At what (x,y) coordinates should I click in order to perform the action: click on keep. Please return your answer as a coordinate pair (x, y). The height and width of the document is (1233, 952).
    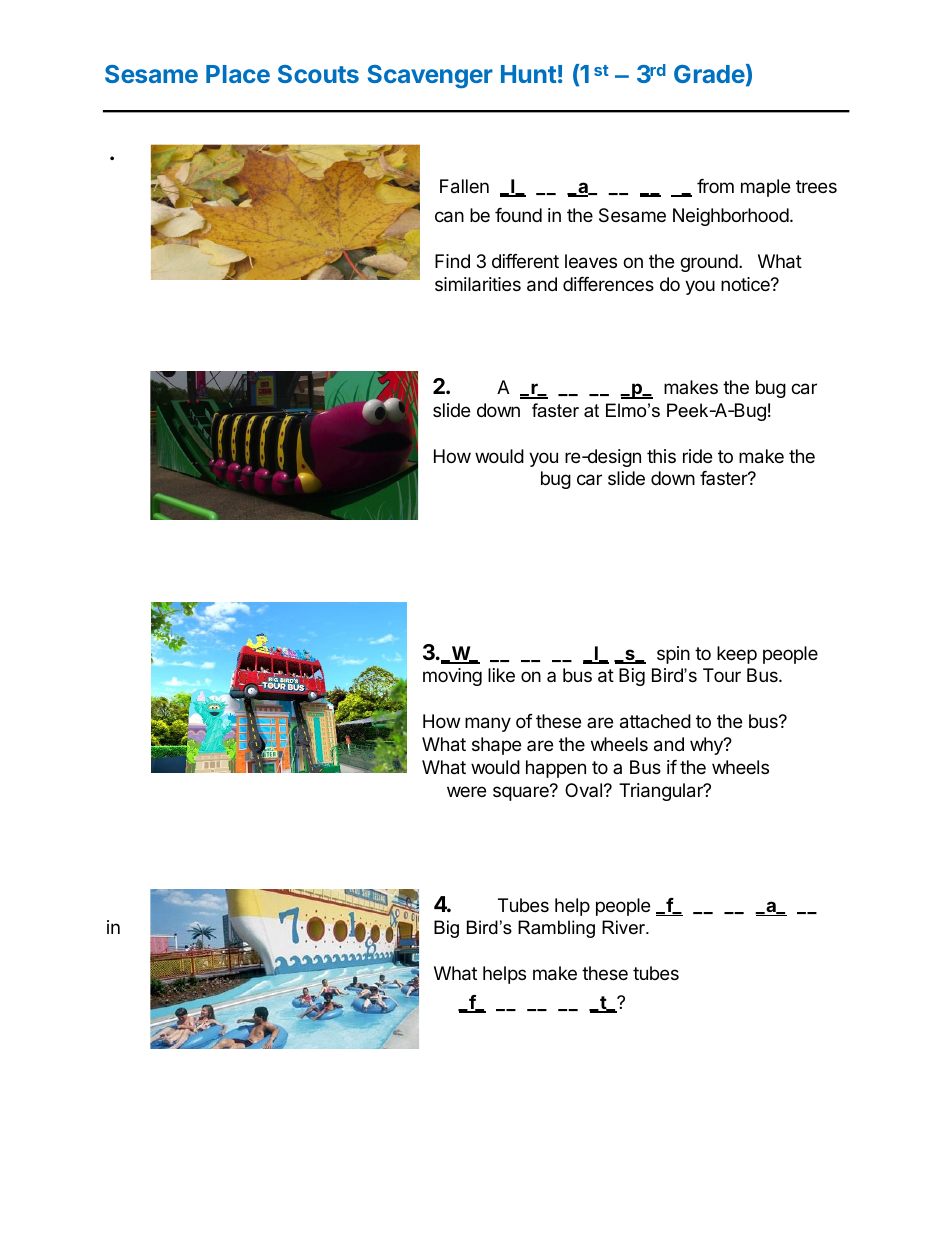
    Looking at the image, I should click on (737, 655).
